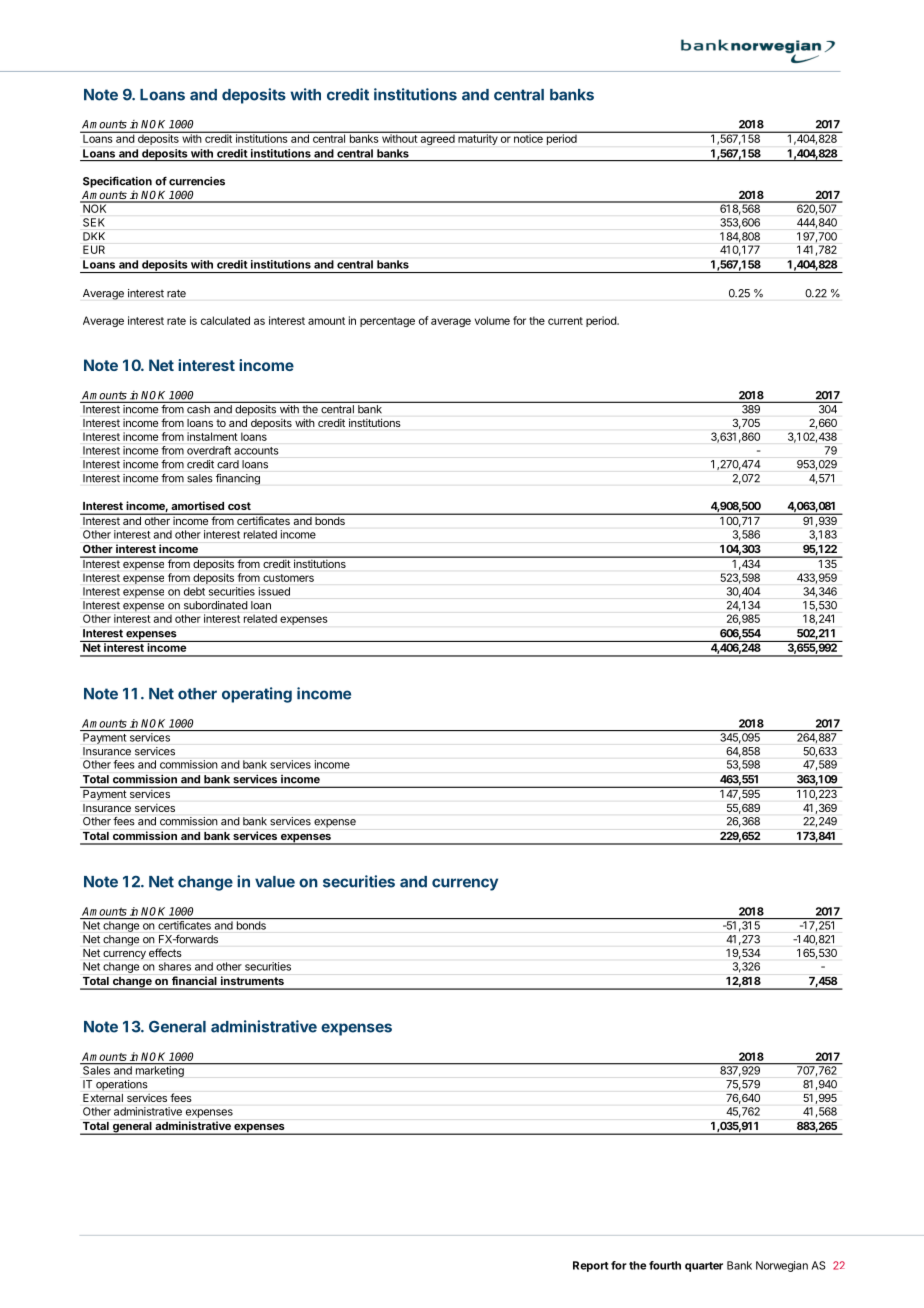 The height and width of the screenshot is (1308, 924). I want to click on issued, so click(274, 591).
